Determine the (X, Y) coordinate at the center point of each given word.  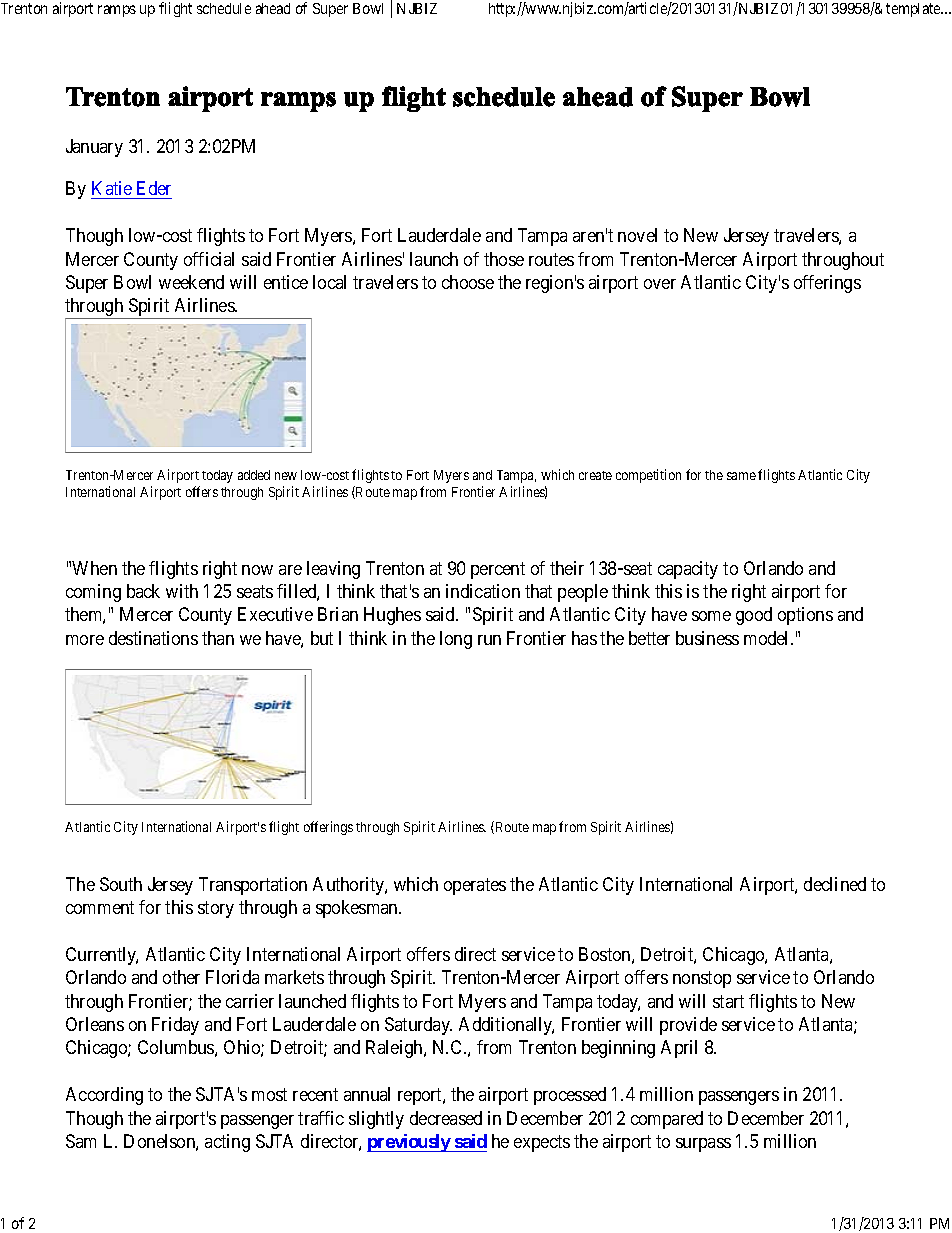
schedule (224, 8)
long (456, 640)
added (254, 475)
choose (468, 282)
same (741, 476)
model (768, 638)
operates (475, 886)
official (209, 259)
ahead (273, 8)
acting (227, 1143)
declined (835, 884)
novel (637, 235)
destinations (153, 638)
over (660, 284)
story (216, 910)
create (595, 475)
